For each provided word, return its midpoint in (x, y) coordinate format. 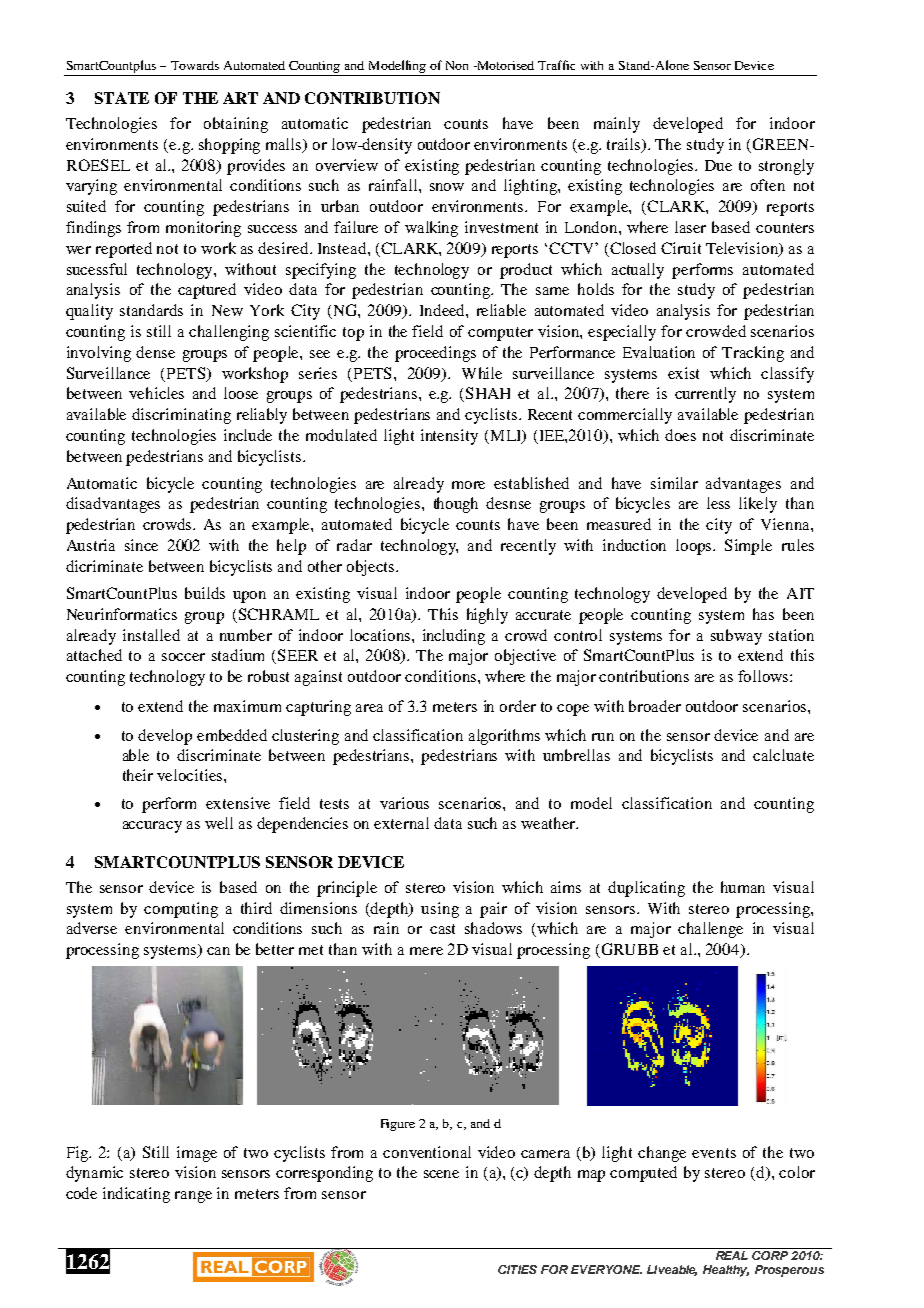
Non (457, 65)
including (454, 637)
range (193, 1197)
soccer (183, 657)
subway (736, 637)
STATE (122, 98)
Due (718, 165)
